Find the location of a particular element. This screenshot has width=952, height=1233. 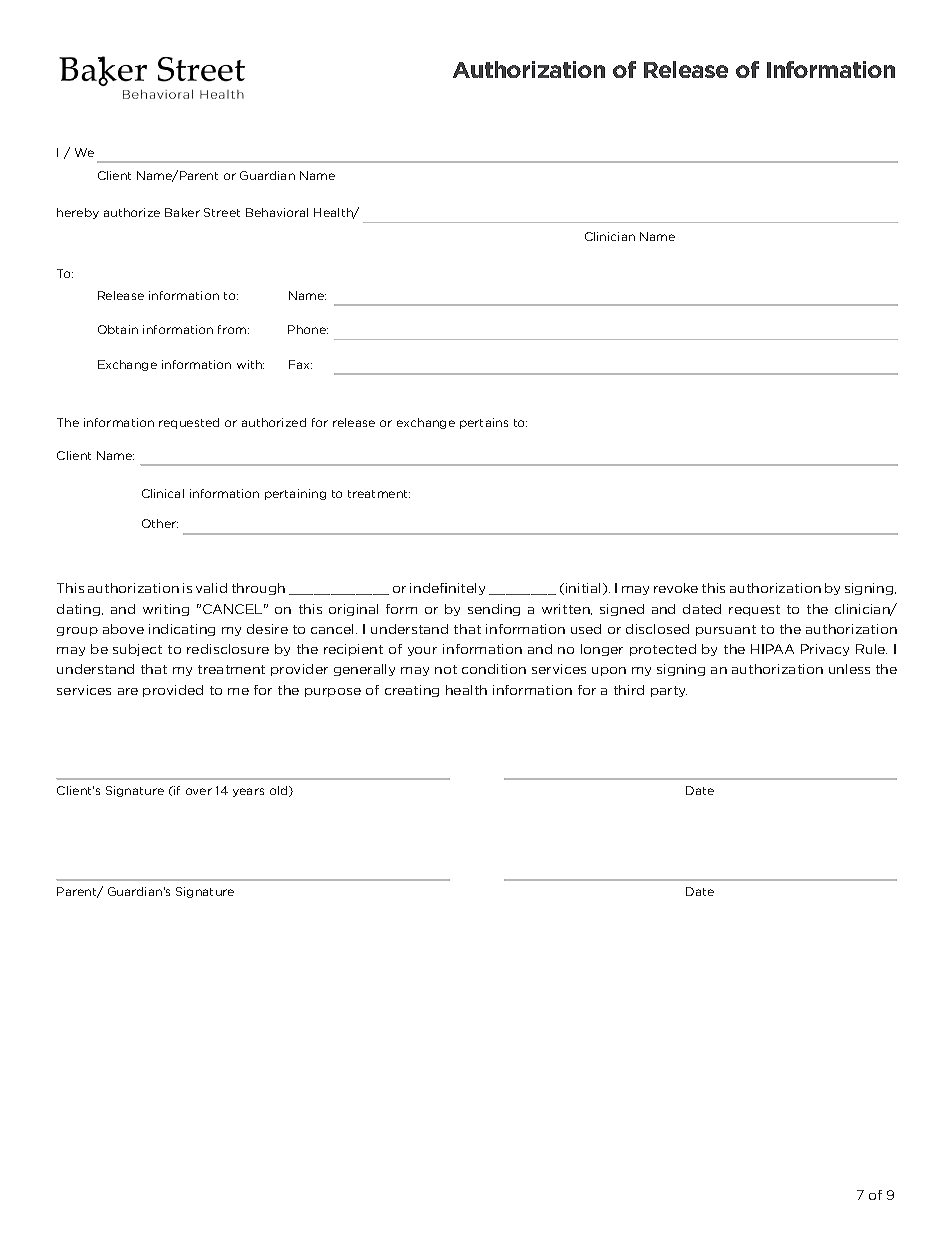

Behavioral is located at coordinates (277, 212).
